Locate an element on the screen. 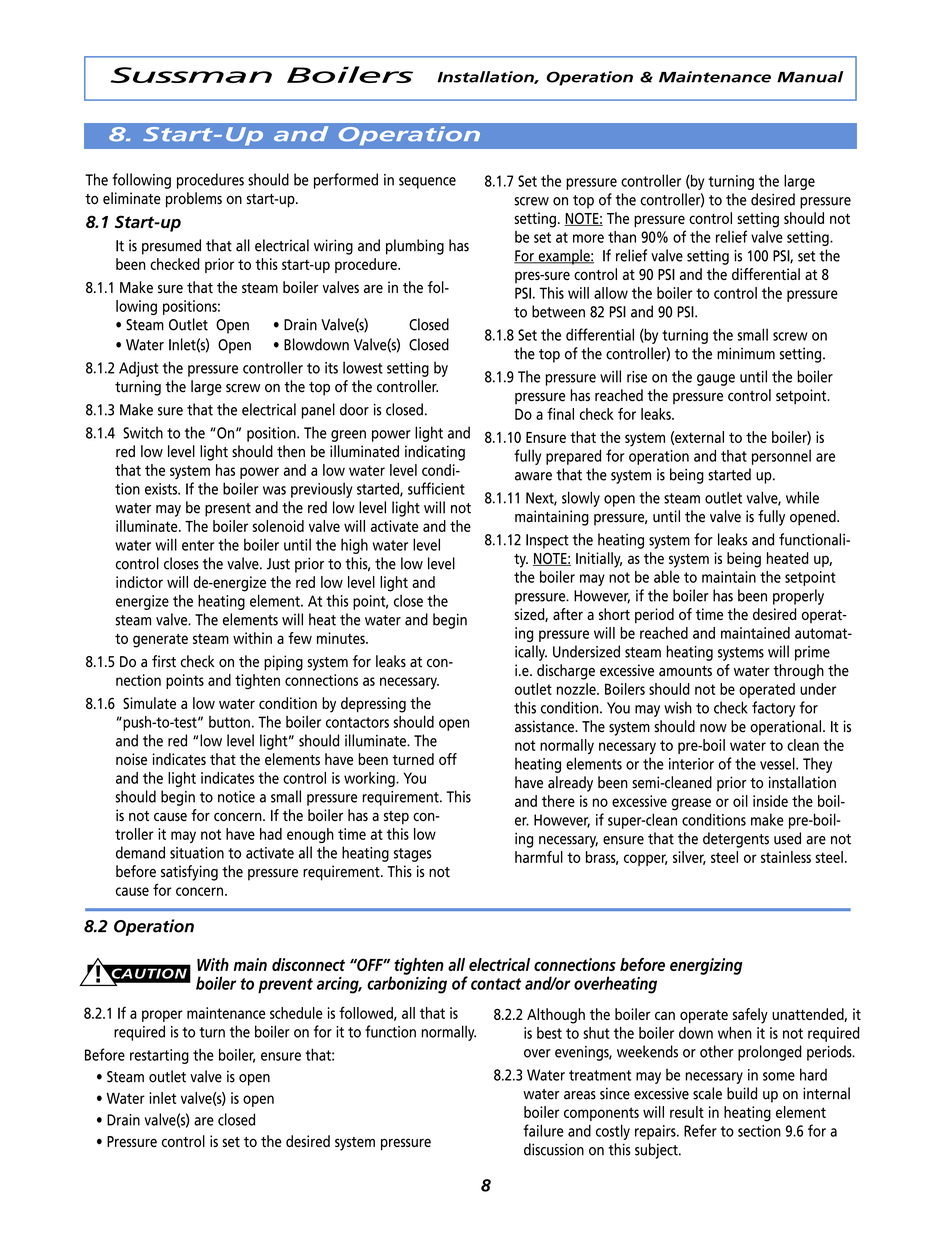 The height and width of the screenshot is (1233, 952). build is located at coordinates (742, 1093).
